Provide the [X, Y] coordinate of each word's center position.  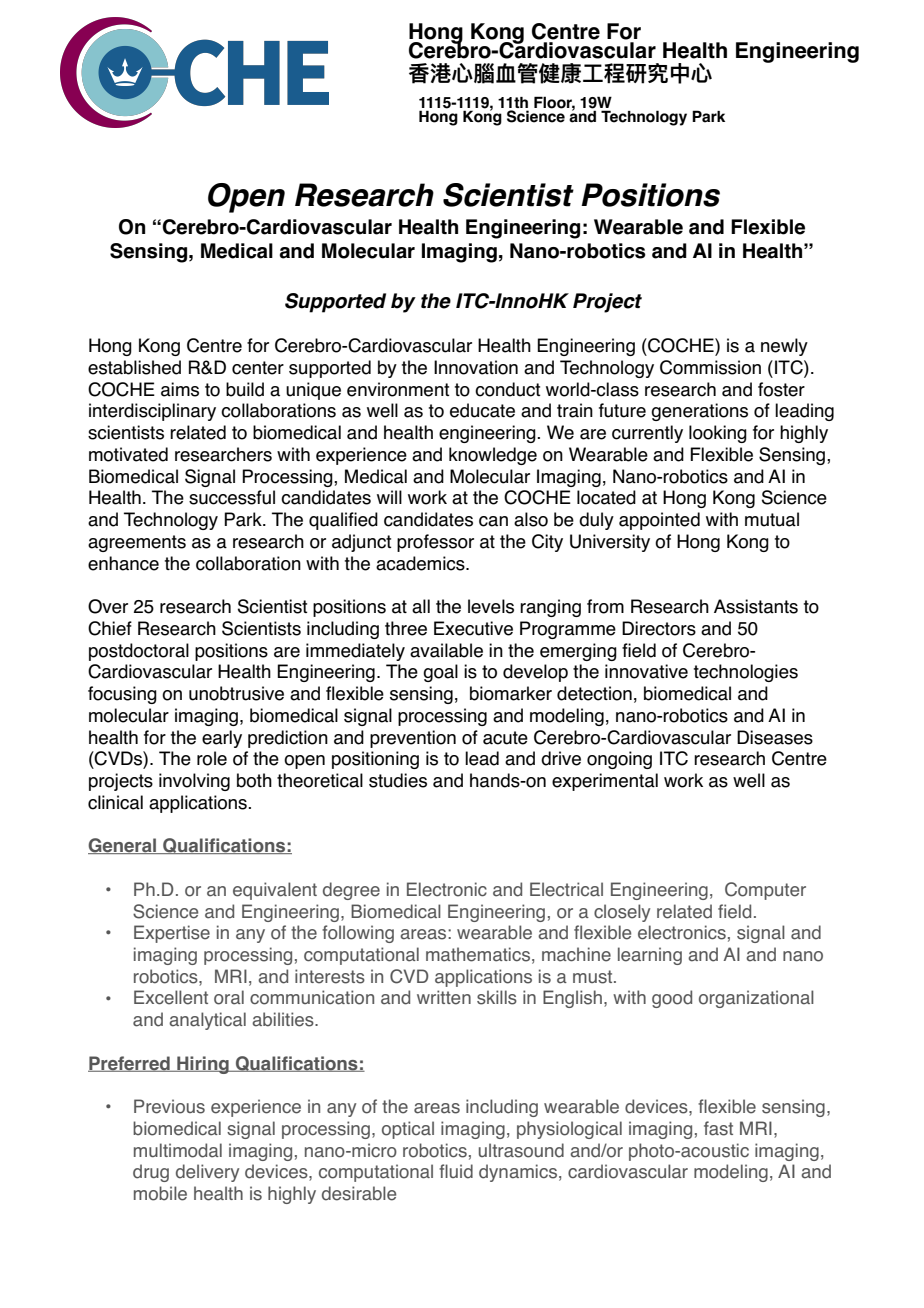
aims [180, 389]
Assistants [756, 606]
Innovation [476, 367]
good [672, 999]
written [444, 997]
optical [408, 1130]
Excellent [171, 997]
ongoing [619, 760]
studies [398, 780]
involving [194, 782]
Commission [710, 367]
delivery [207, 1173]
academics [421, 563]
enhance [123, 563]
